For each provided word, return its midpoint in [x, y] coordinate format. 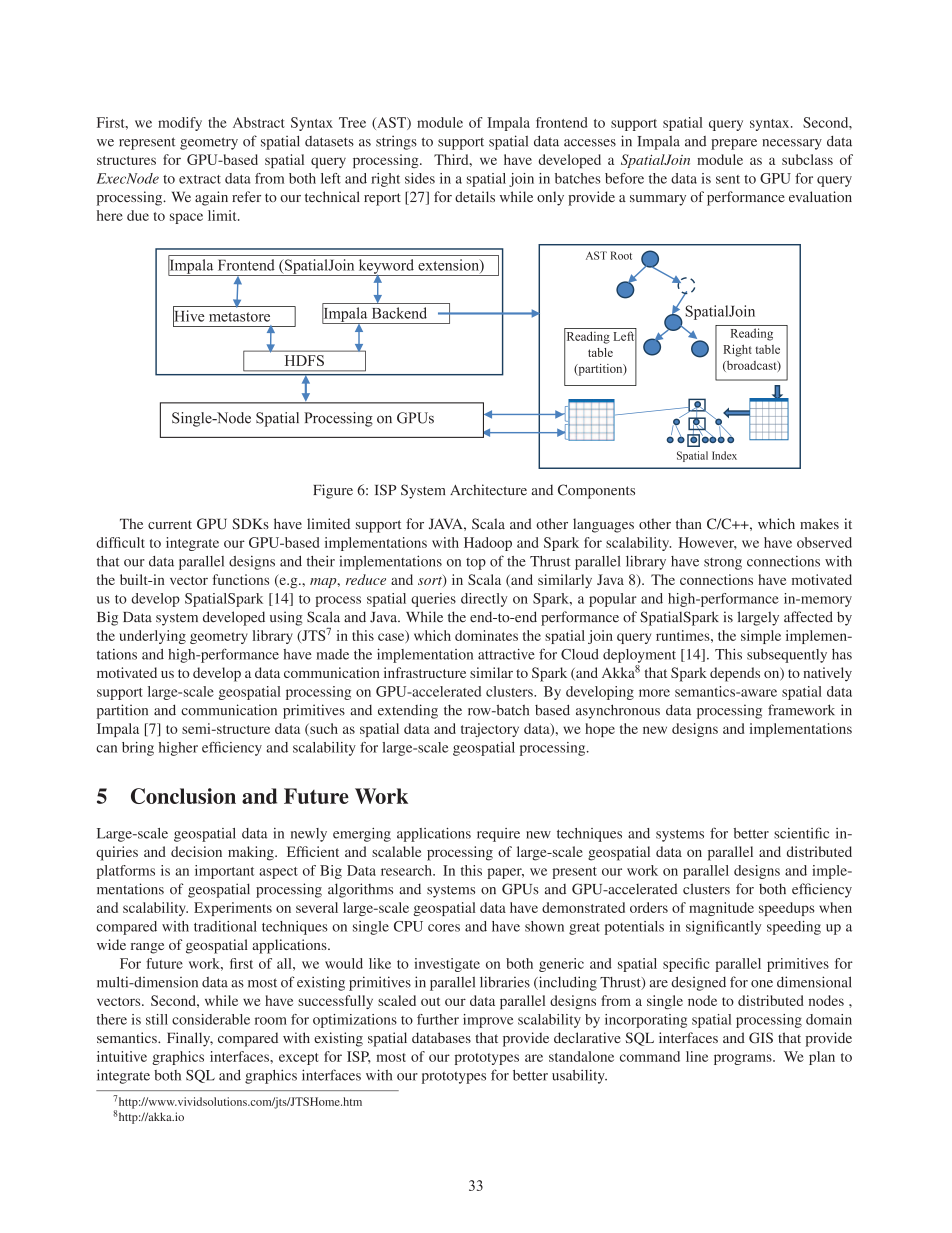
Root [621, 255]
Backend [399, 313]
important [224, 872]
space [186, 218]
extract [200, 179]
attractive [506, 654]
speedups [787, 909]
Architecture [488, 490]
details [475, 196]
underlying [152, 637]
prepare [734, 144]
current [170, 524]
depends [735, 674]
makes [819, 523]
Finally [190, 1039]
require [498, 835]
